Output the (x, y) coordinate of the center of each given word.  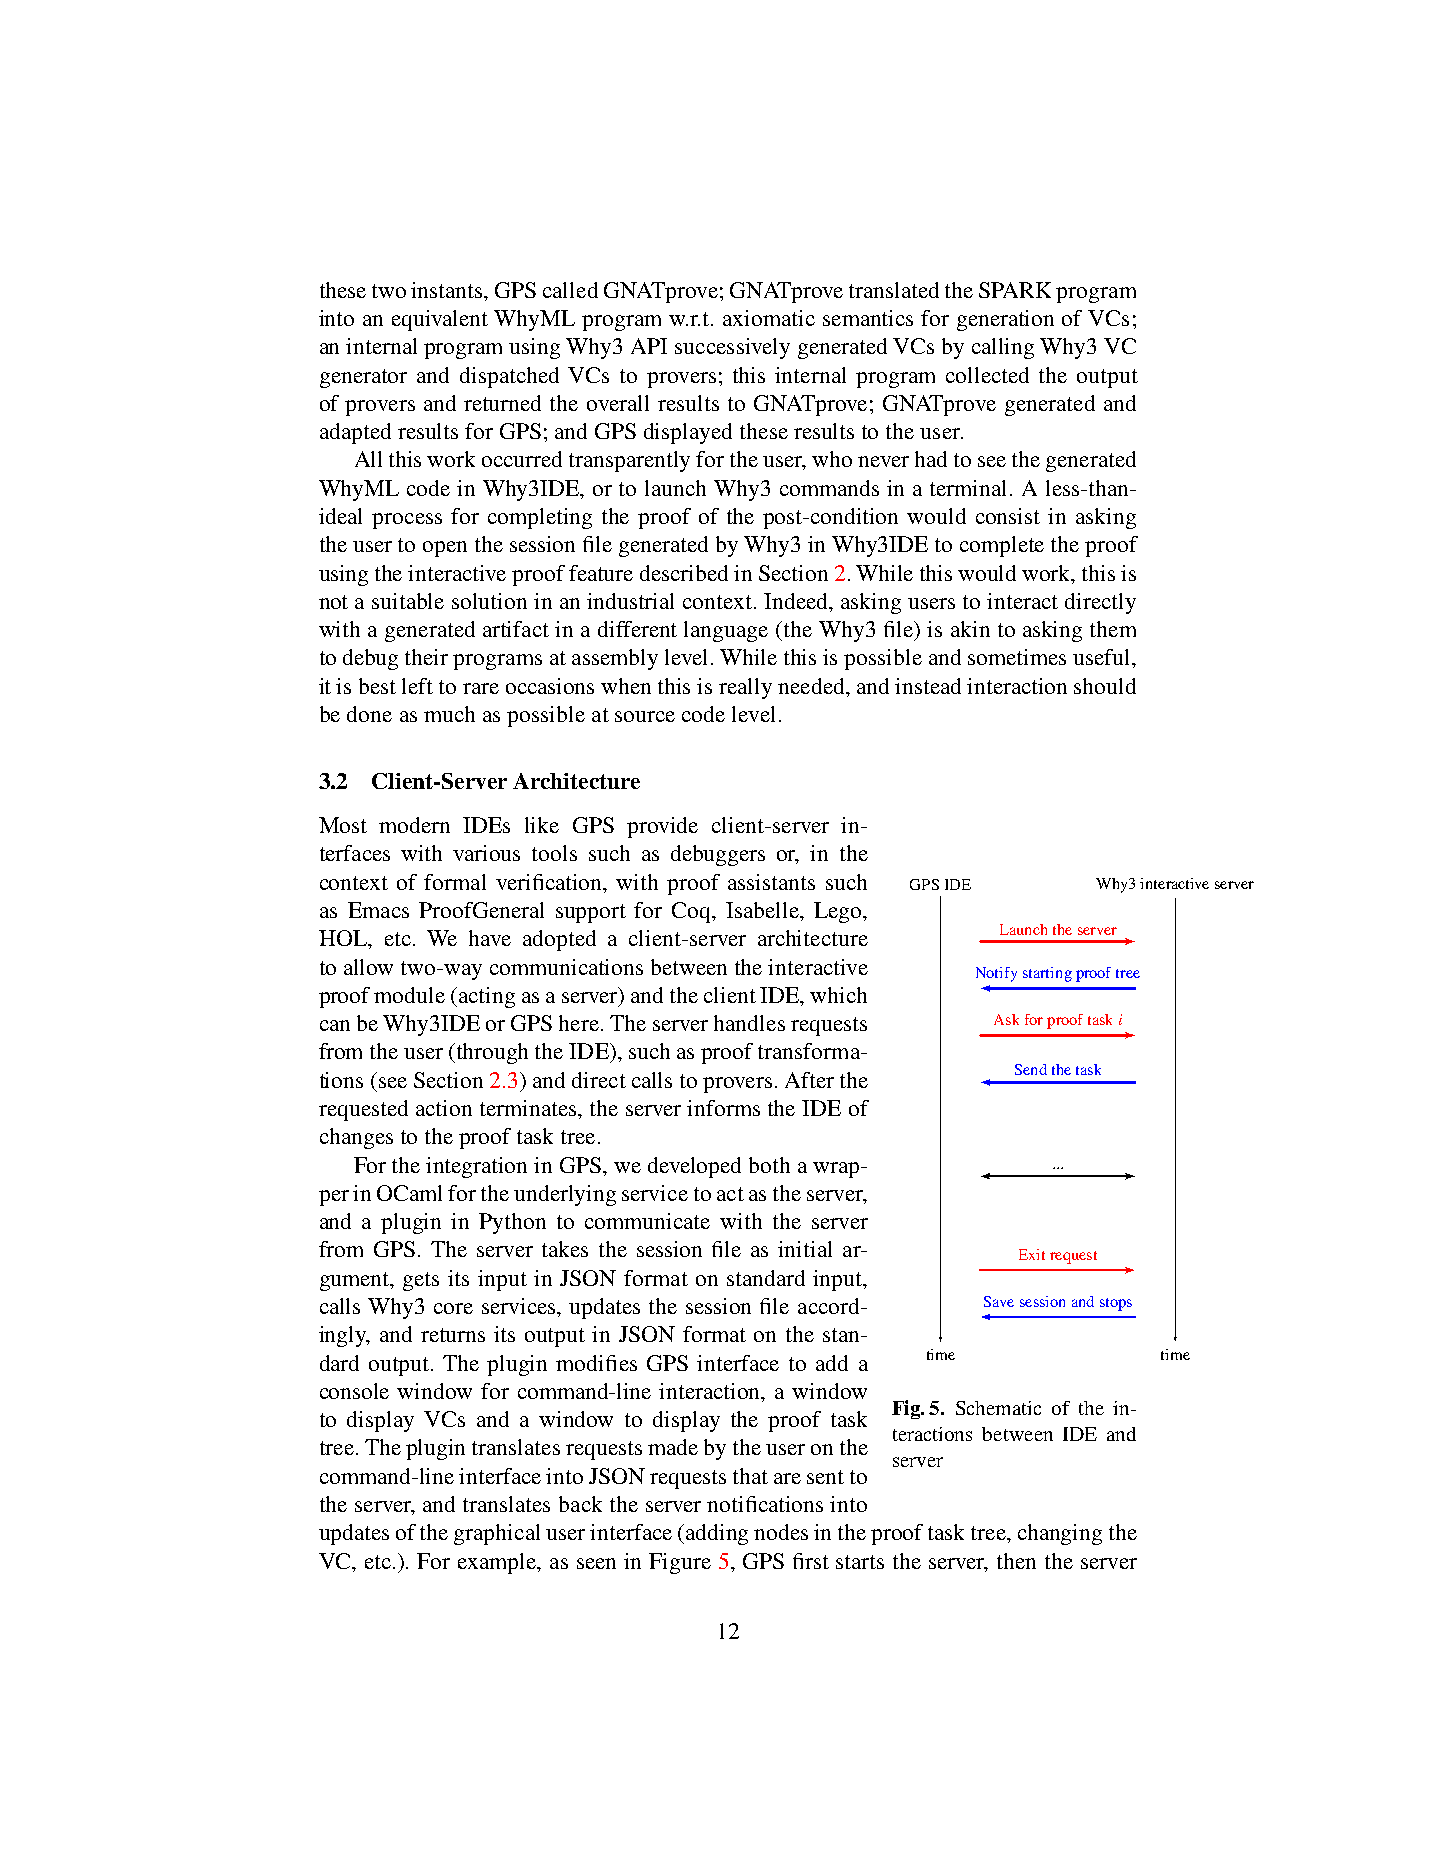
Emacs (378, 910)
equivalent (440, 320)
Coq (692, 912)
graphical (497, 1534)
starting (1047, 974)
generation (1005, 320)
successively (732, 348)
